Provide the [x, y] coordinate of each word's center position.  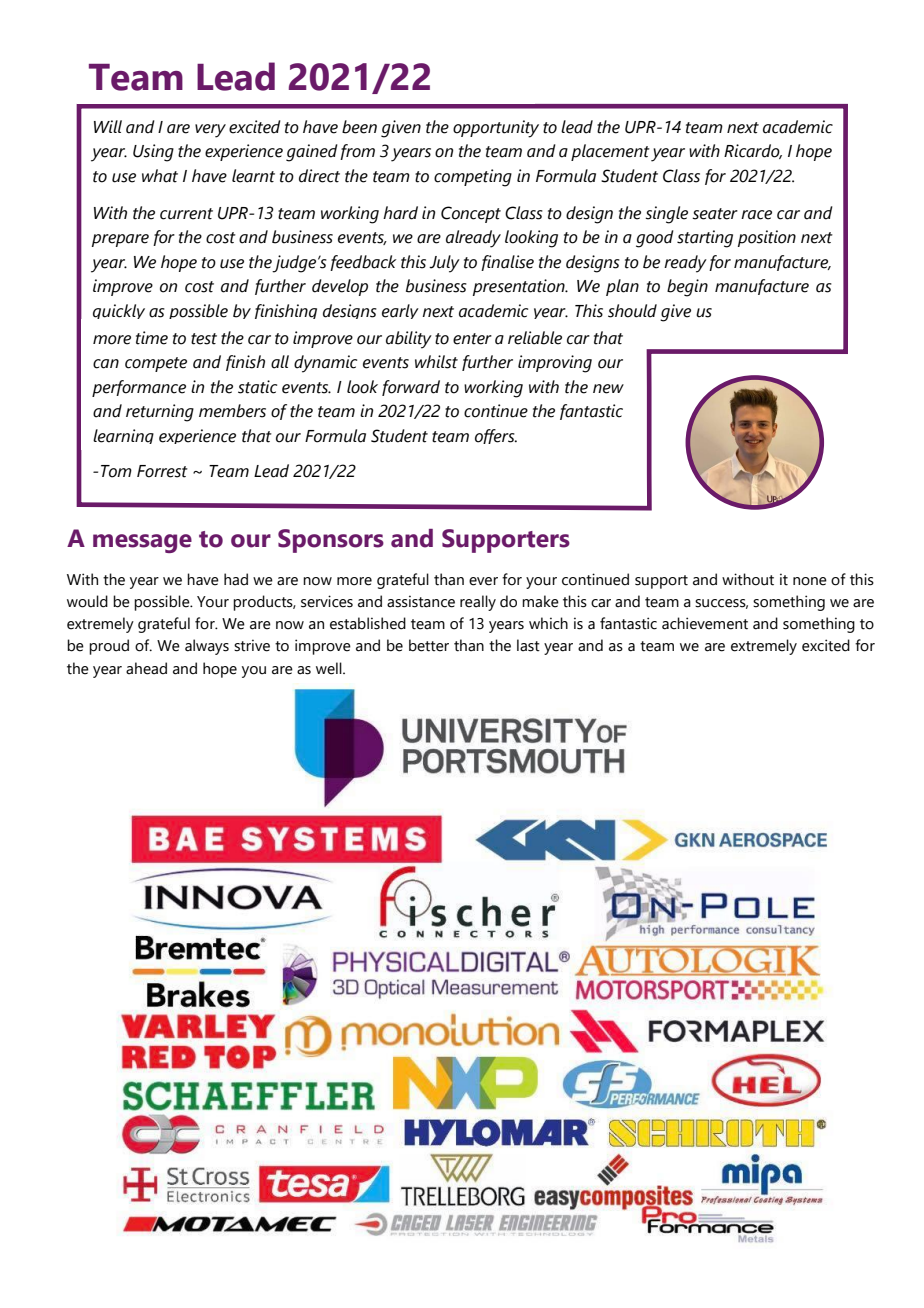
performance [139, 388]
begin [687, 288]
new [608, 389]
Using [153, 153]
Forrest [162, 471]
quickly [119, 311]
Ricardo [753, 151]
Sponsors [331, 541]
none [810, 581]
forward [411, 388]
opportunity [496, 129]
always [207, 647]
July [444, 264]
